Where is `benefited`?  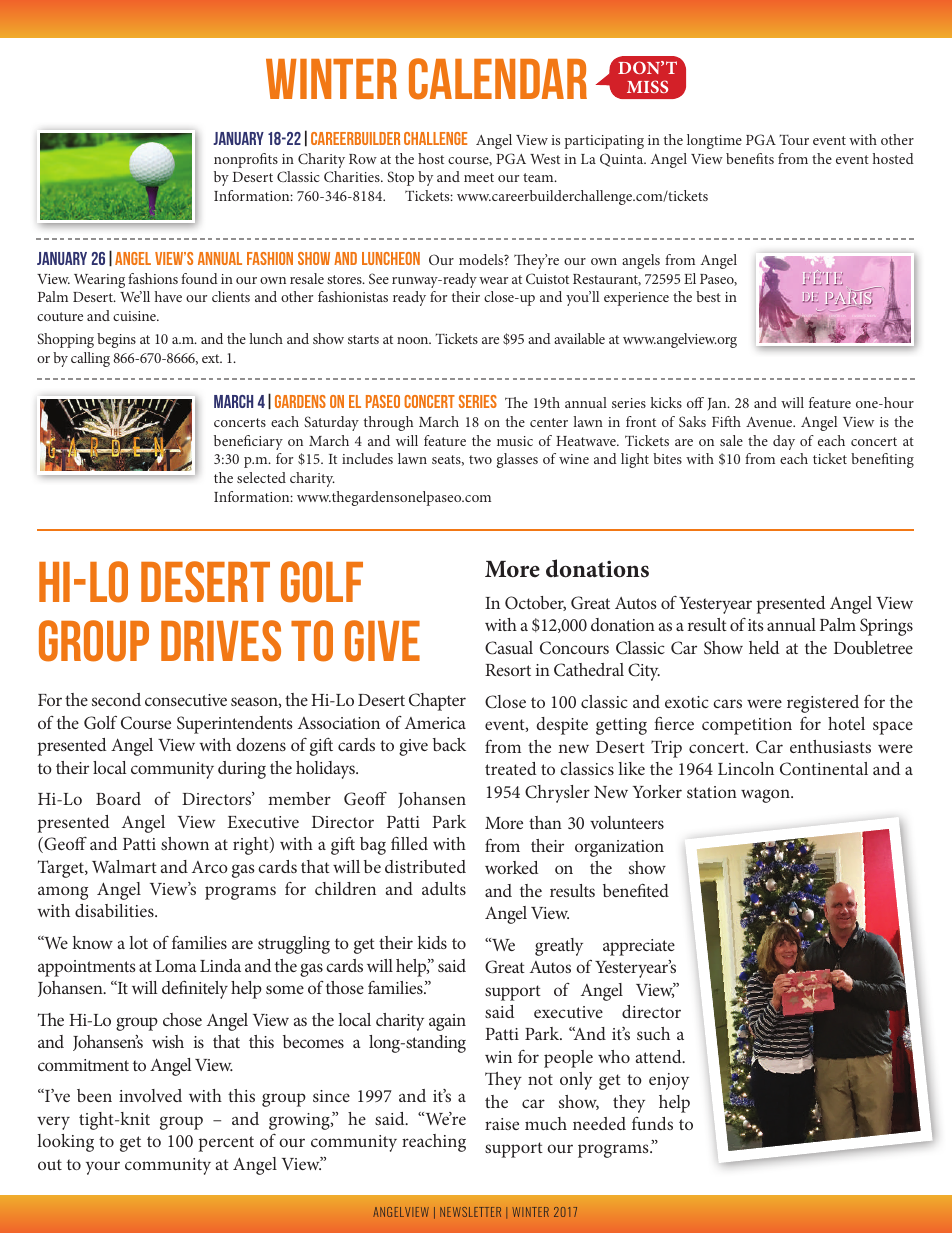 benefited is located at coordinates (636, 890).
